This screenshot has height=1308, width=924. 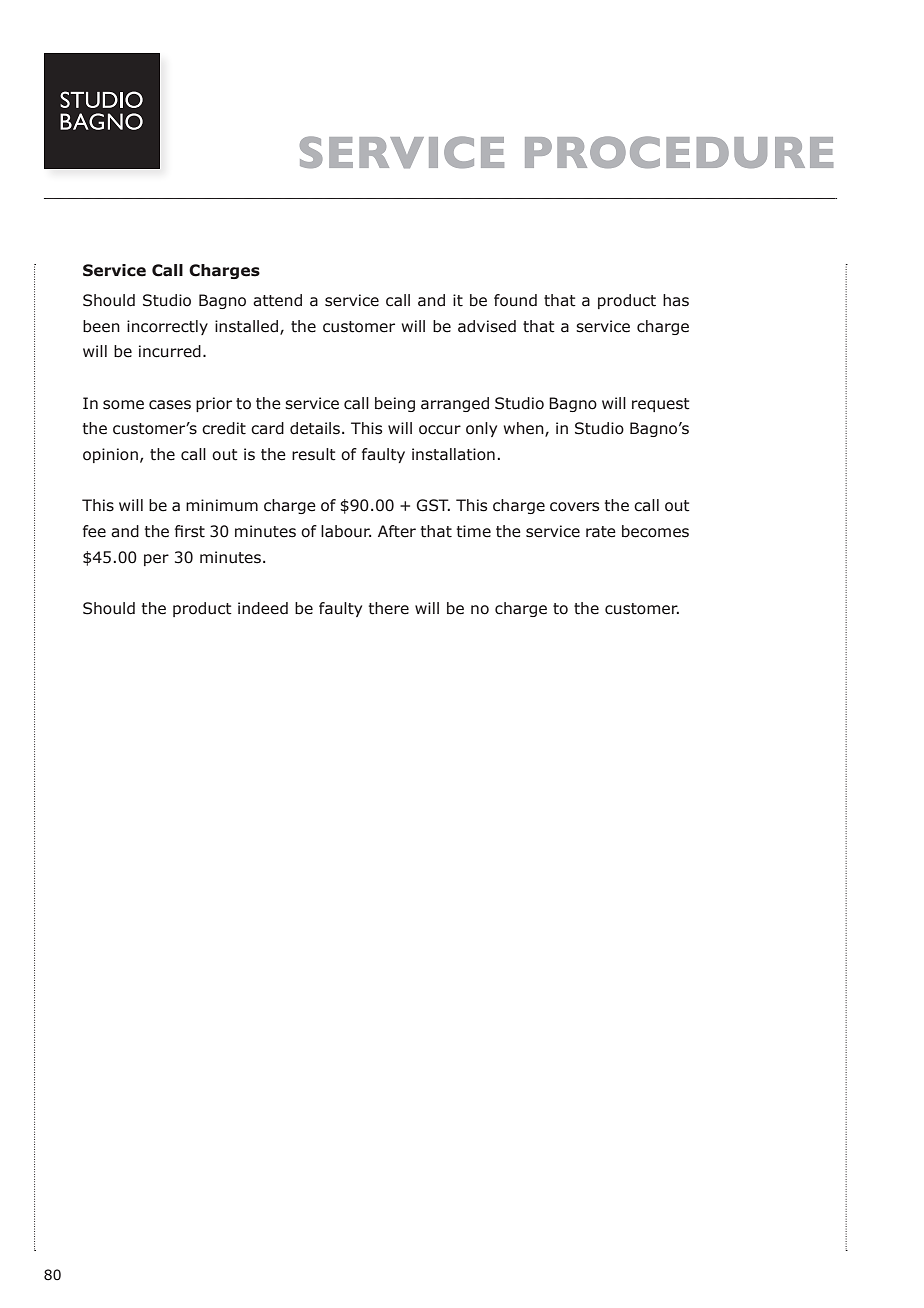 What do you see at coordinates (433, 505) in the screenshot?
I see `GST` at bounding box center [433, 505].
